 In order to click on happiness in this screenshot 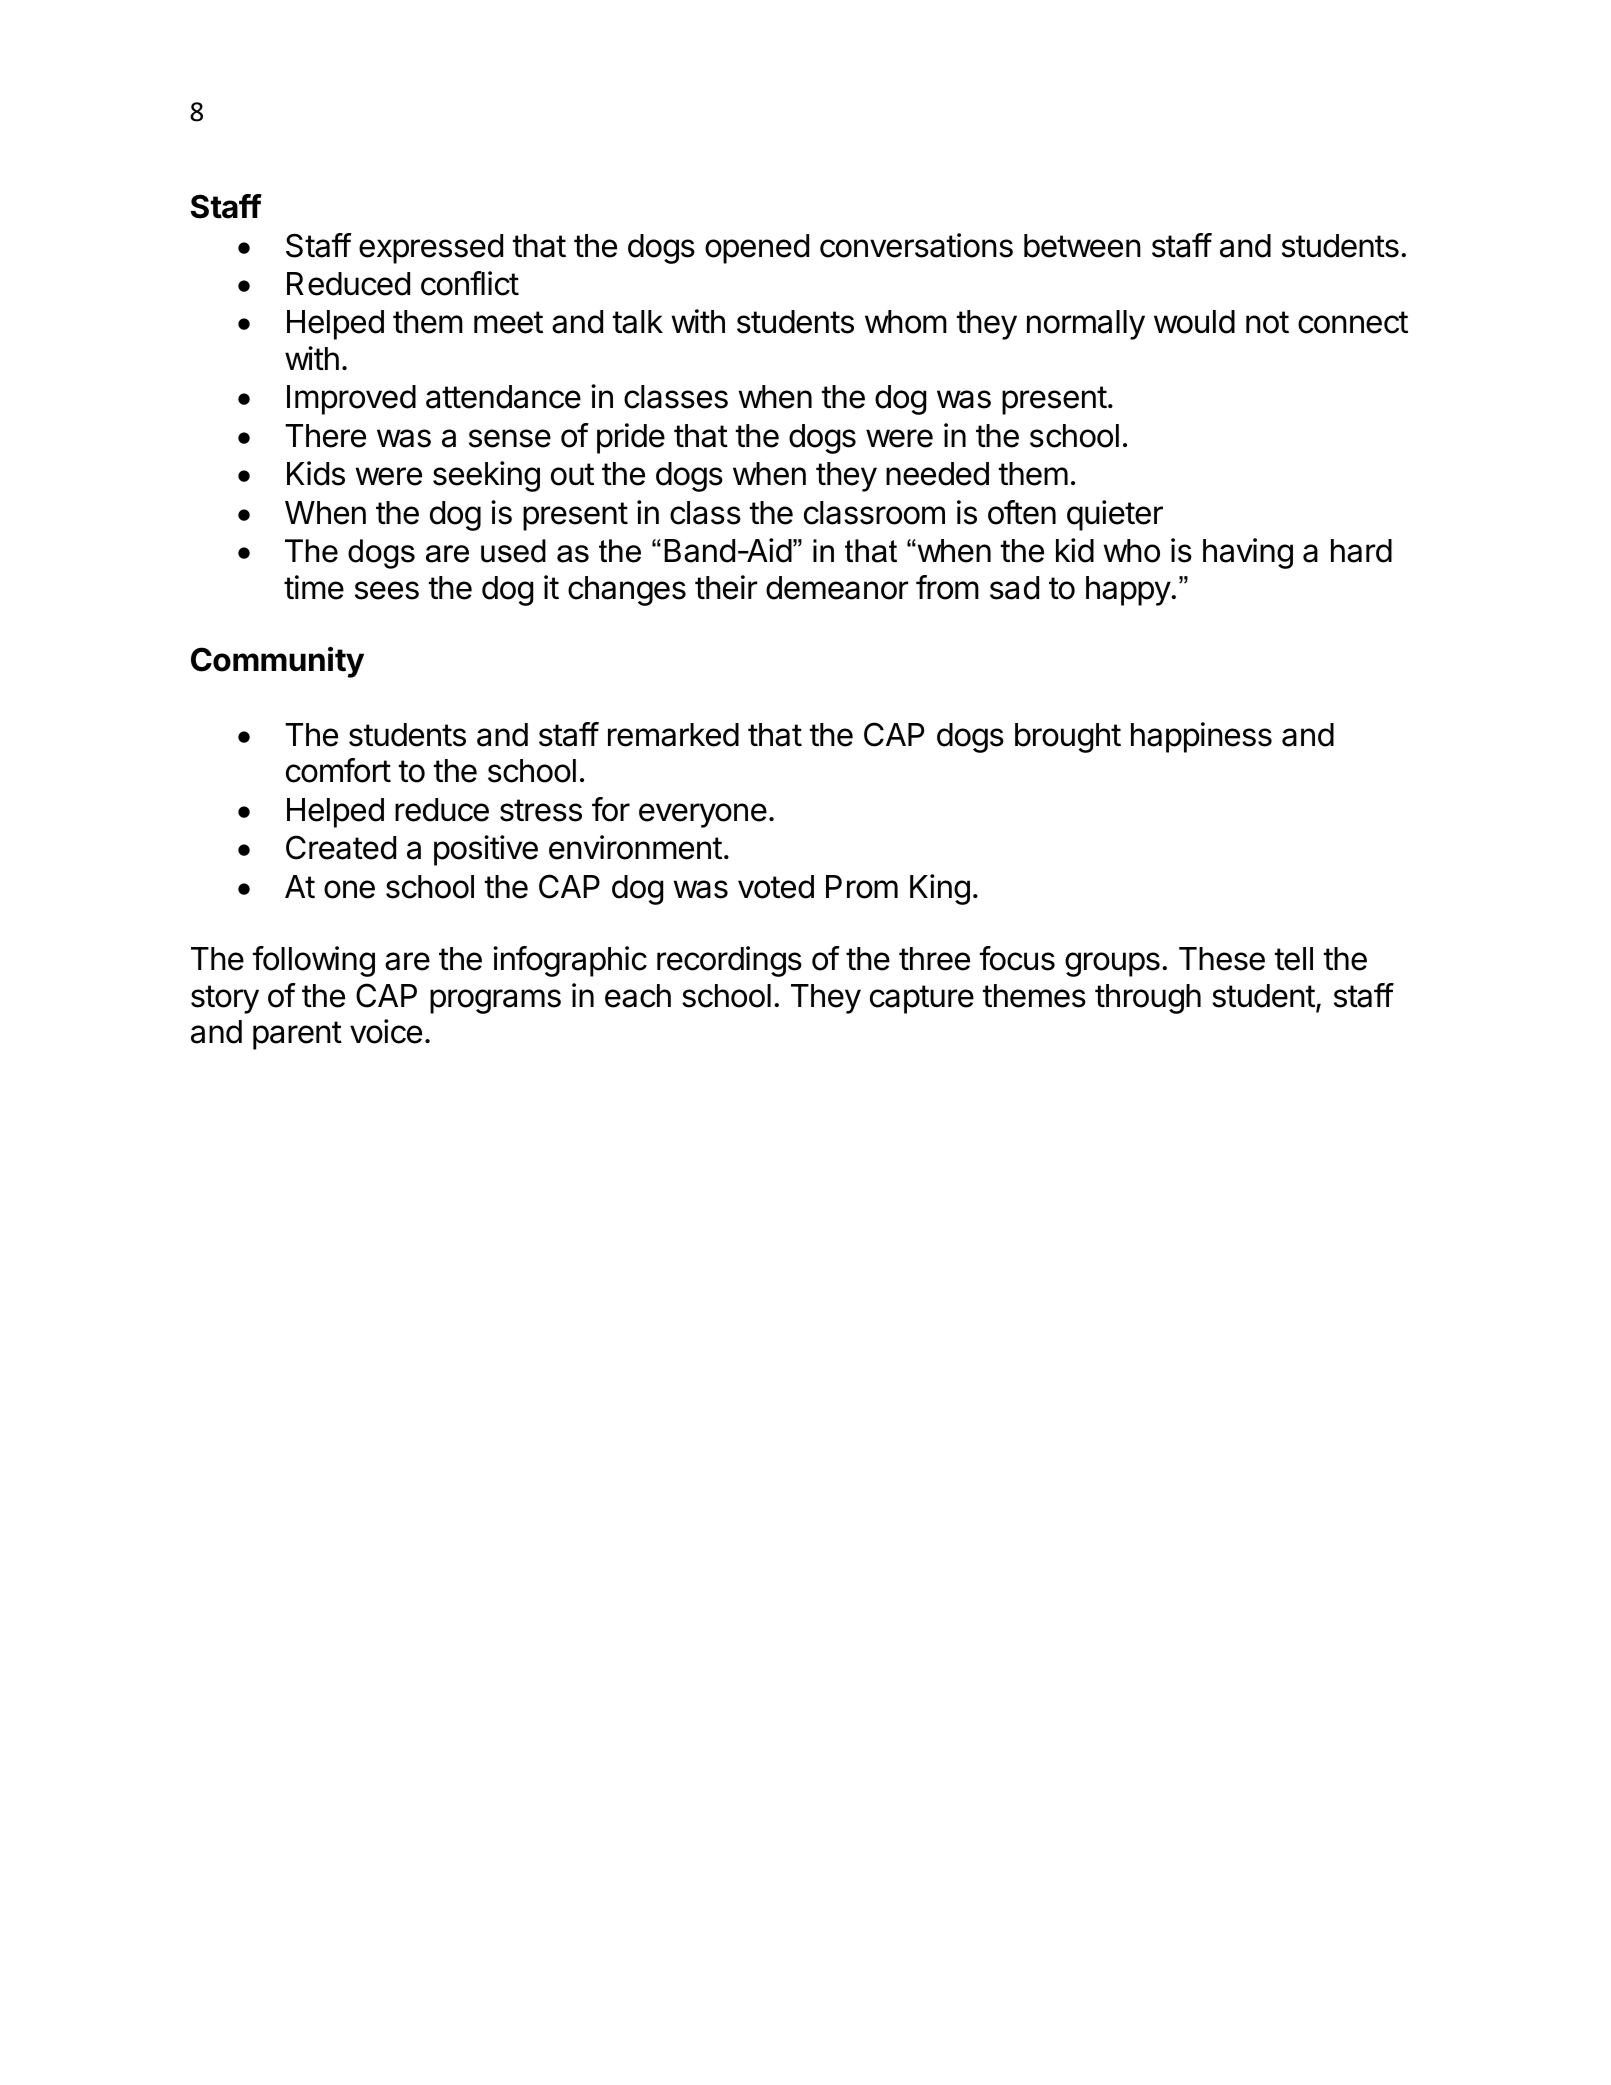, I will do `click(1201, 737)`.
